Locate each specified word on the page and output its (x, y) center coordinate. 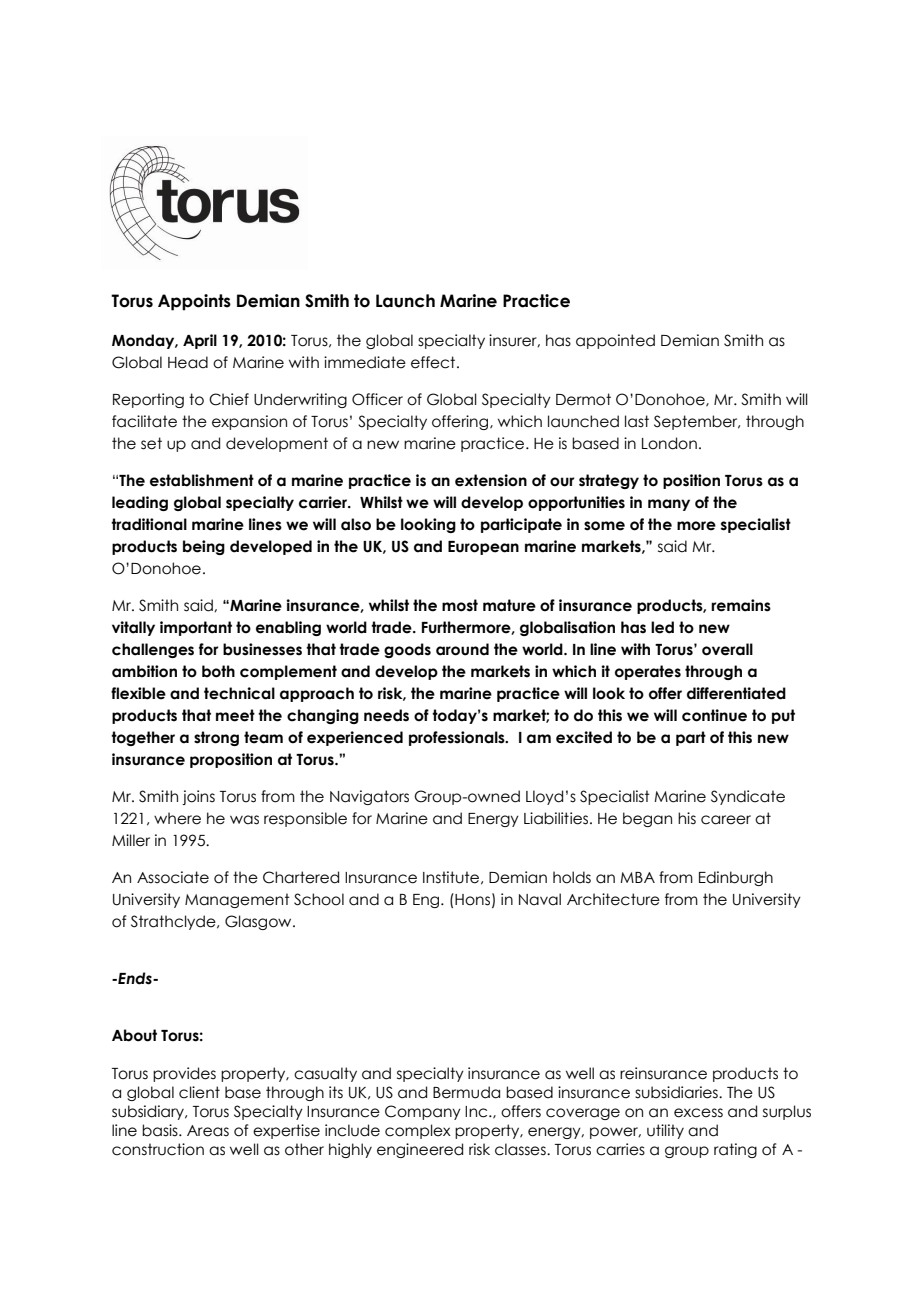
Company (423, 1112)
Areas (208, 1131)
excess (698, 1113)
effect (434, 362)
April (200, 341)
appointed (615, 341)
